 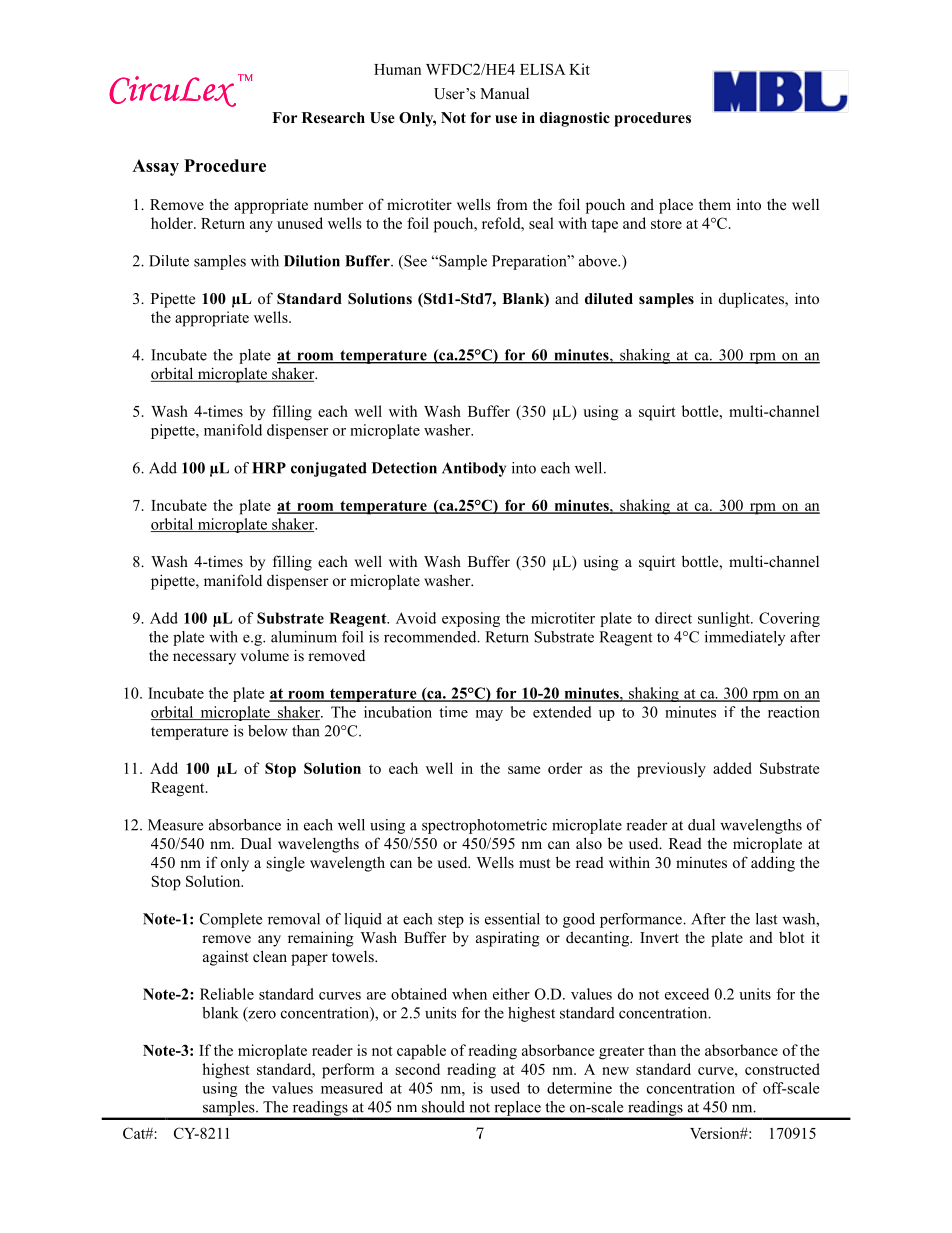 I want to click on should, so click(x=443, y=1107).
